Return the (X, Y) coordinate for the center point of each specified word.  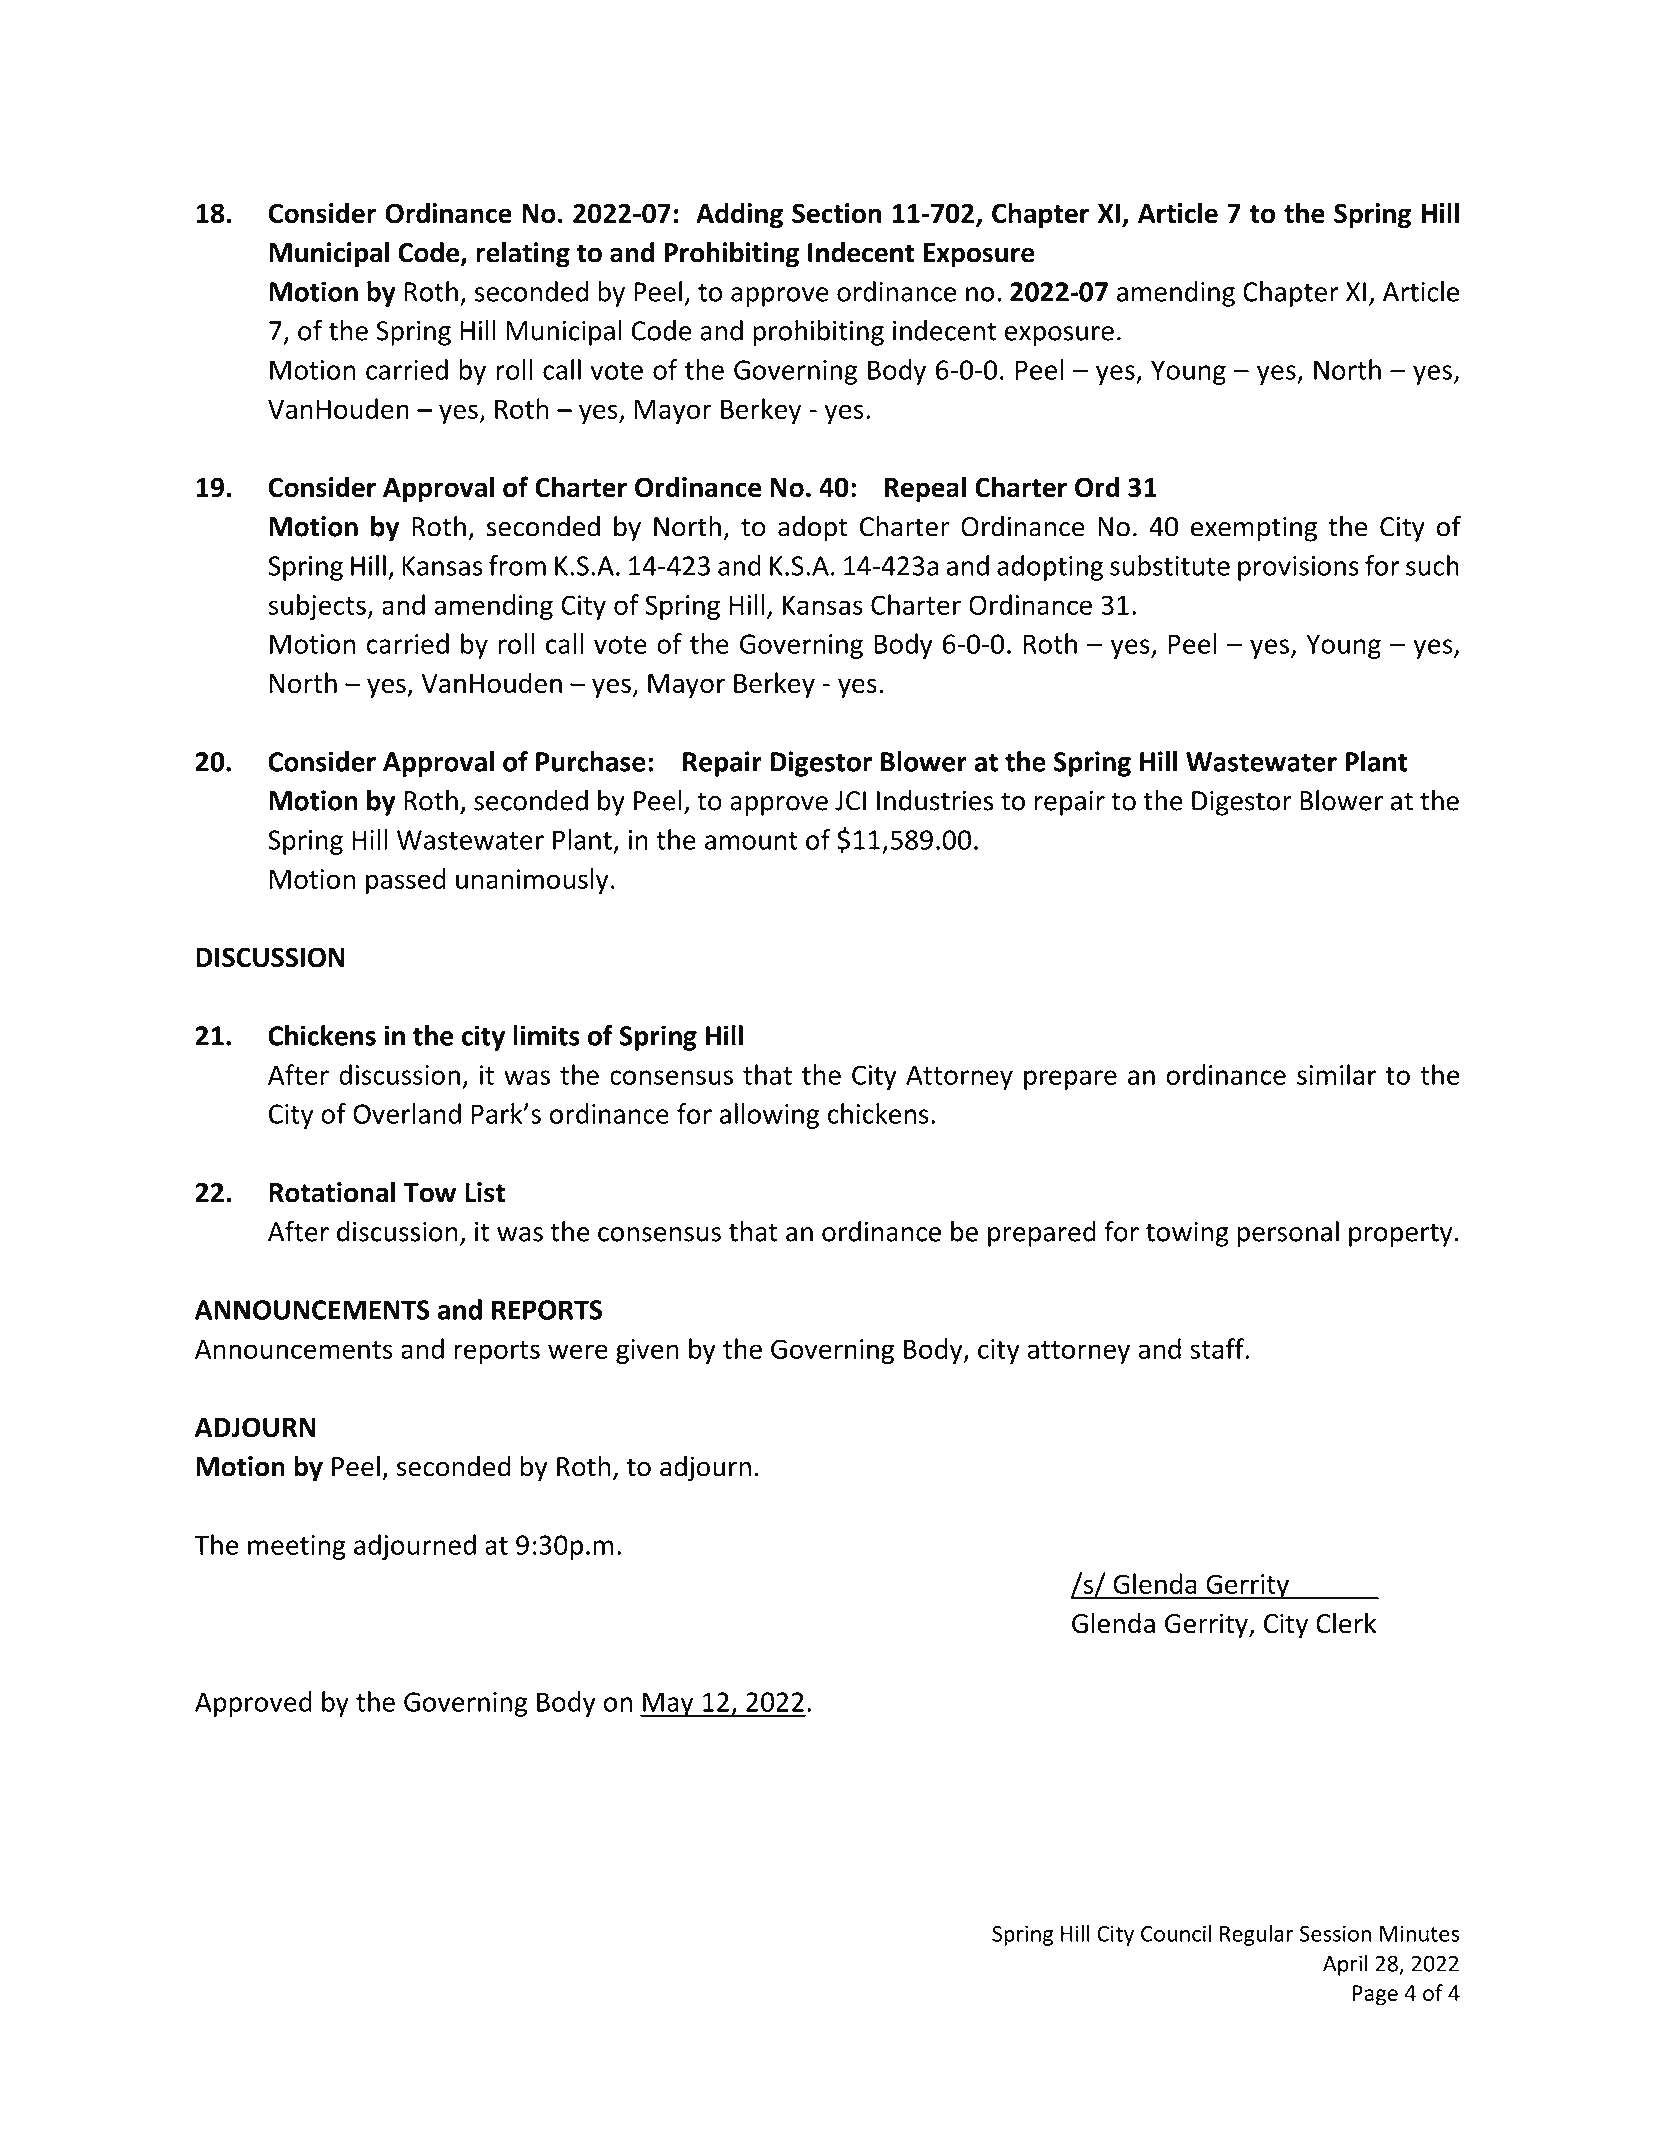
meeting (297, 1547)
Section (836, 213)
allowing (769, 1116)
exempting (1254, 529)
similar (1336, 1074)
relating (523, 254)
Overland (407, 1113)
